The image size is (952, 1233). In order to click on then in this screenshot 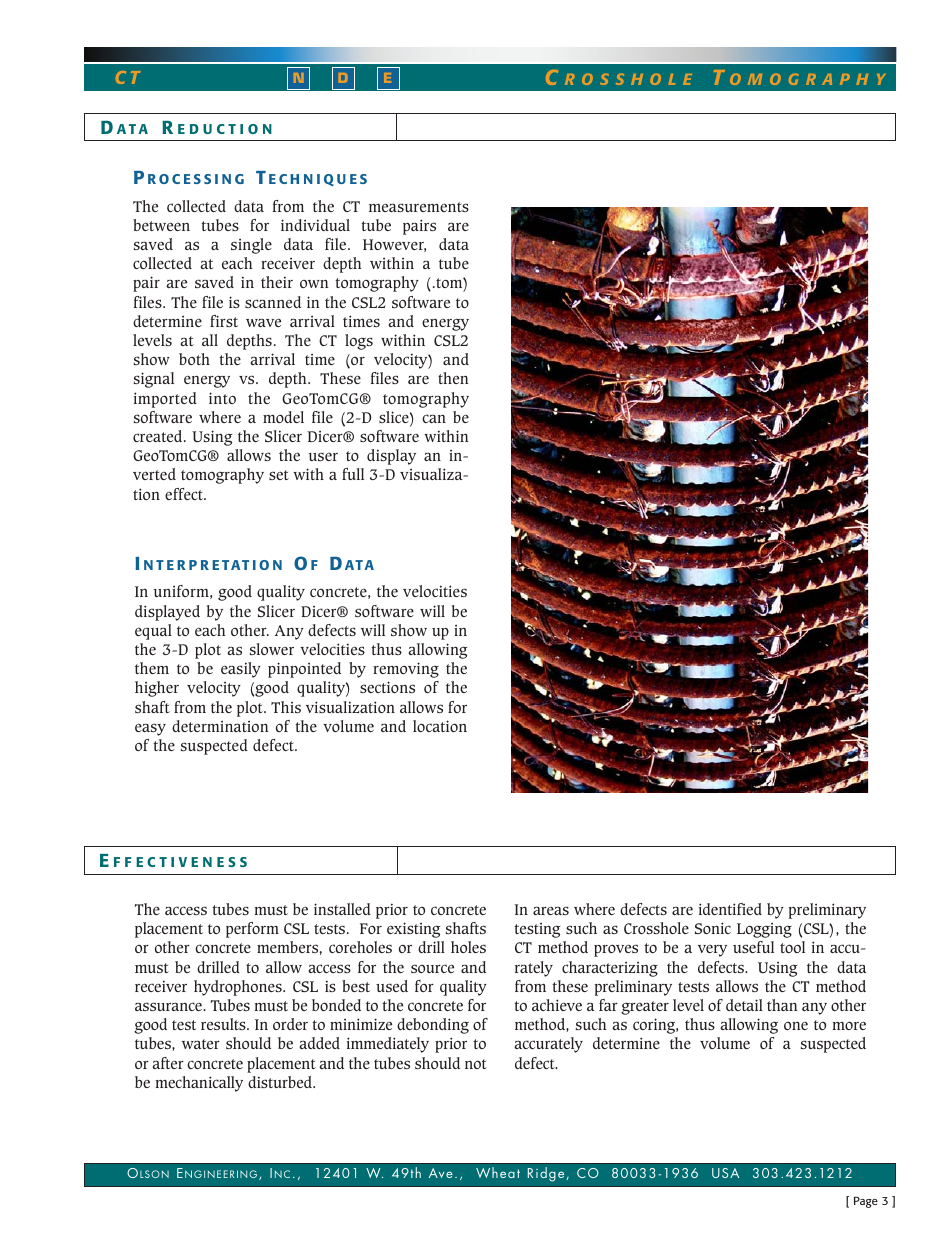, I will do `click(453, 378)`.
